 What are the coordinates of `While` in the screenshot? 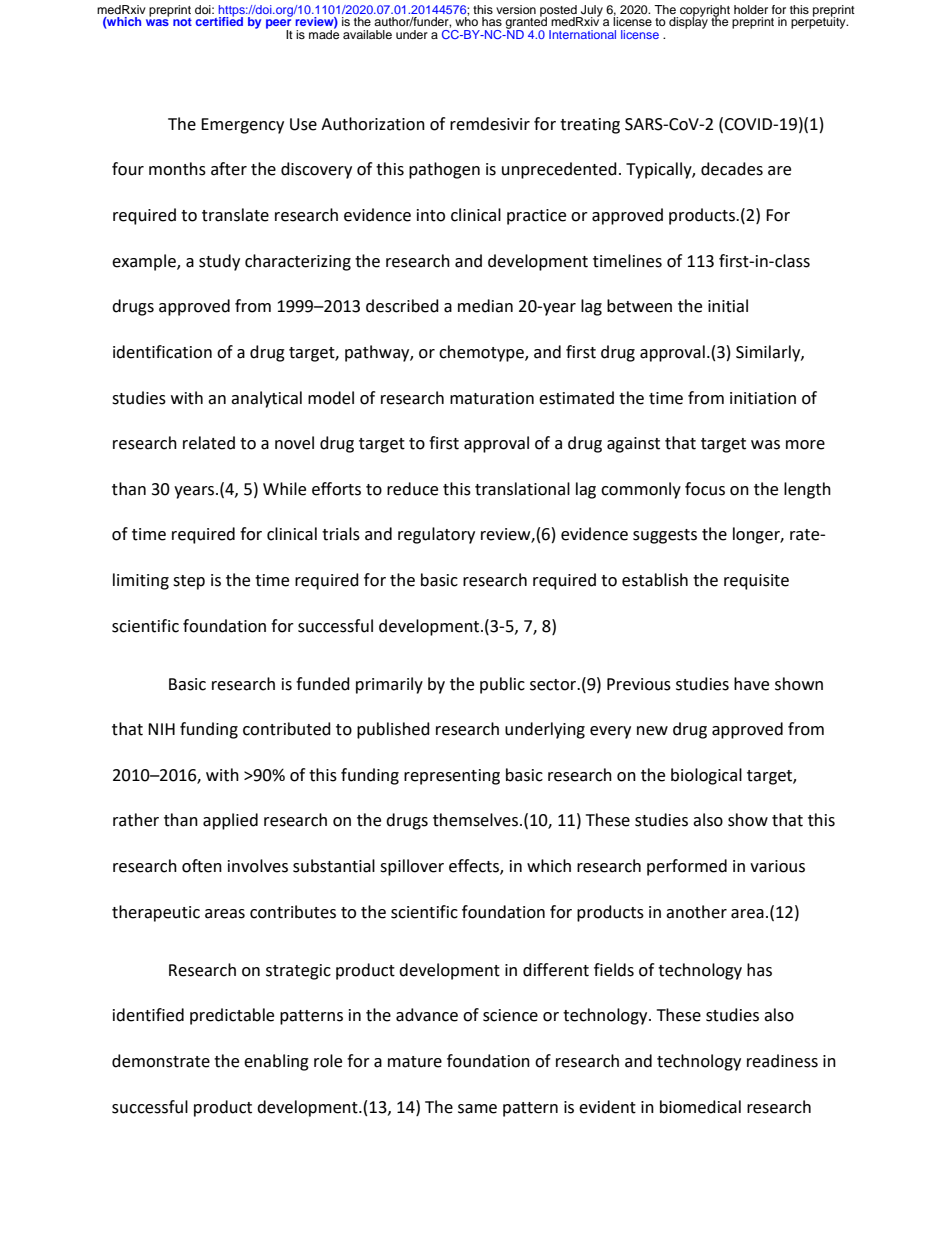 It's located at (284, 489).
